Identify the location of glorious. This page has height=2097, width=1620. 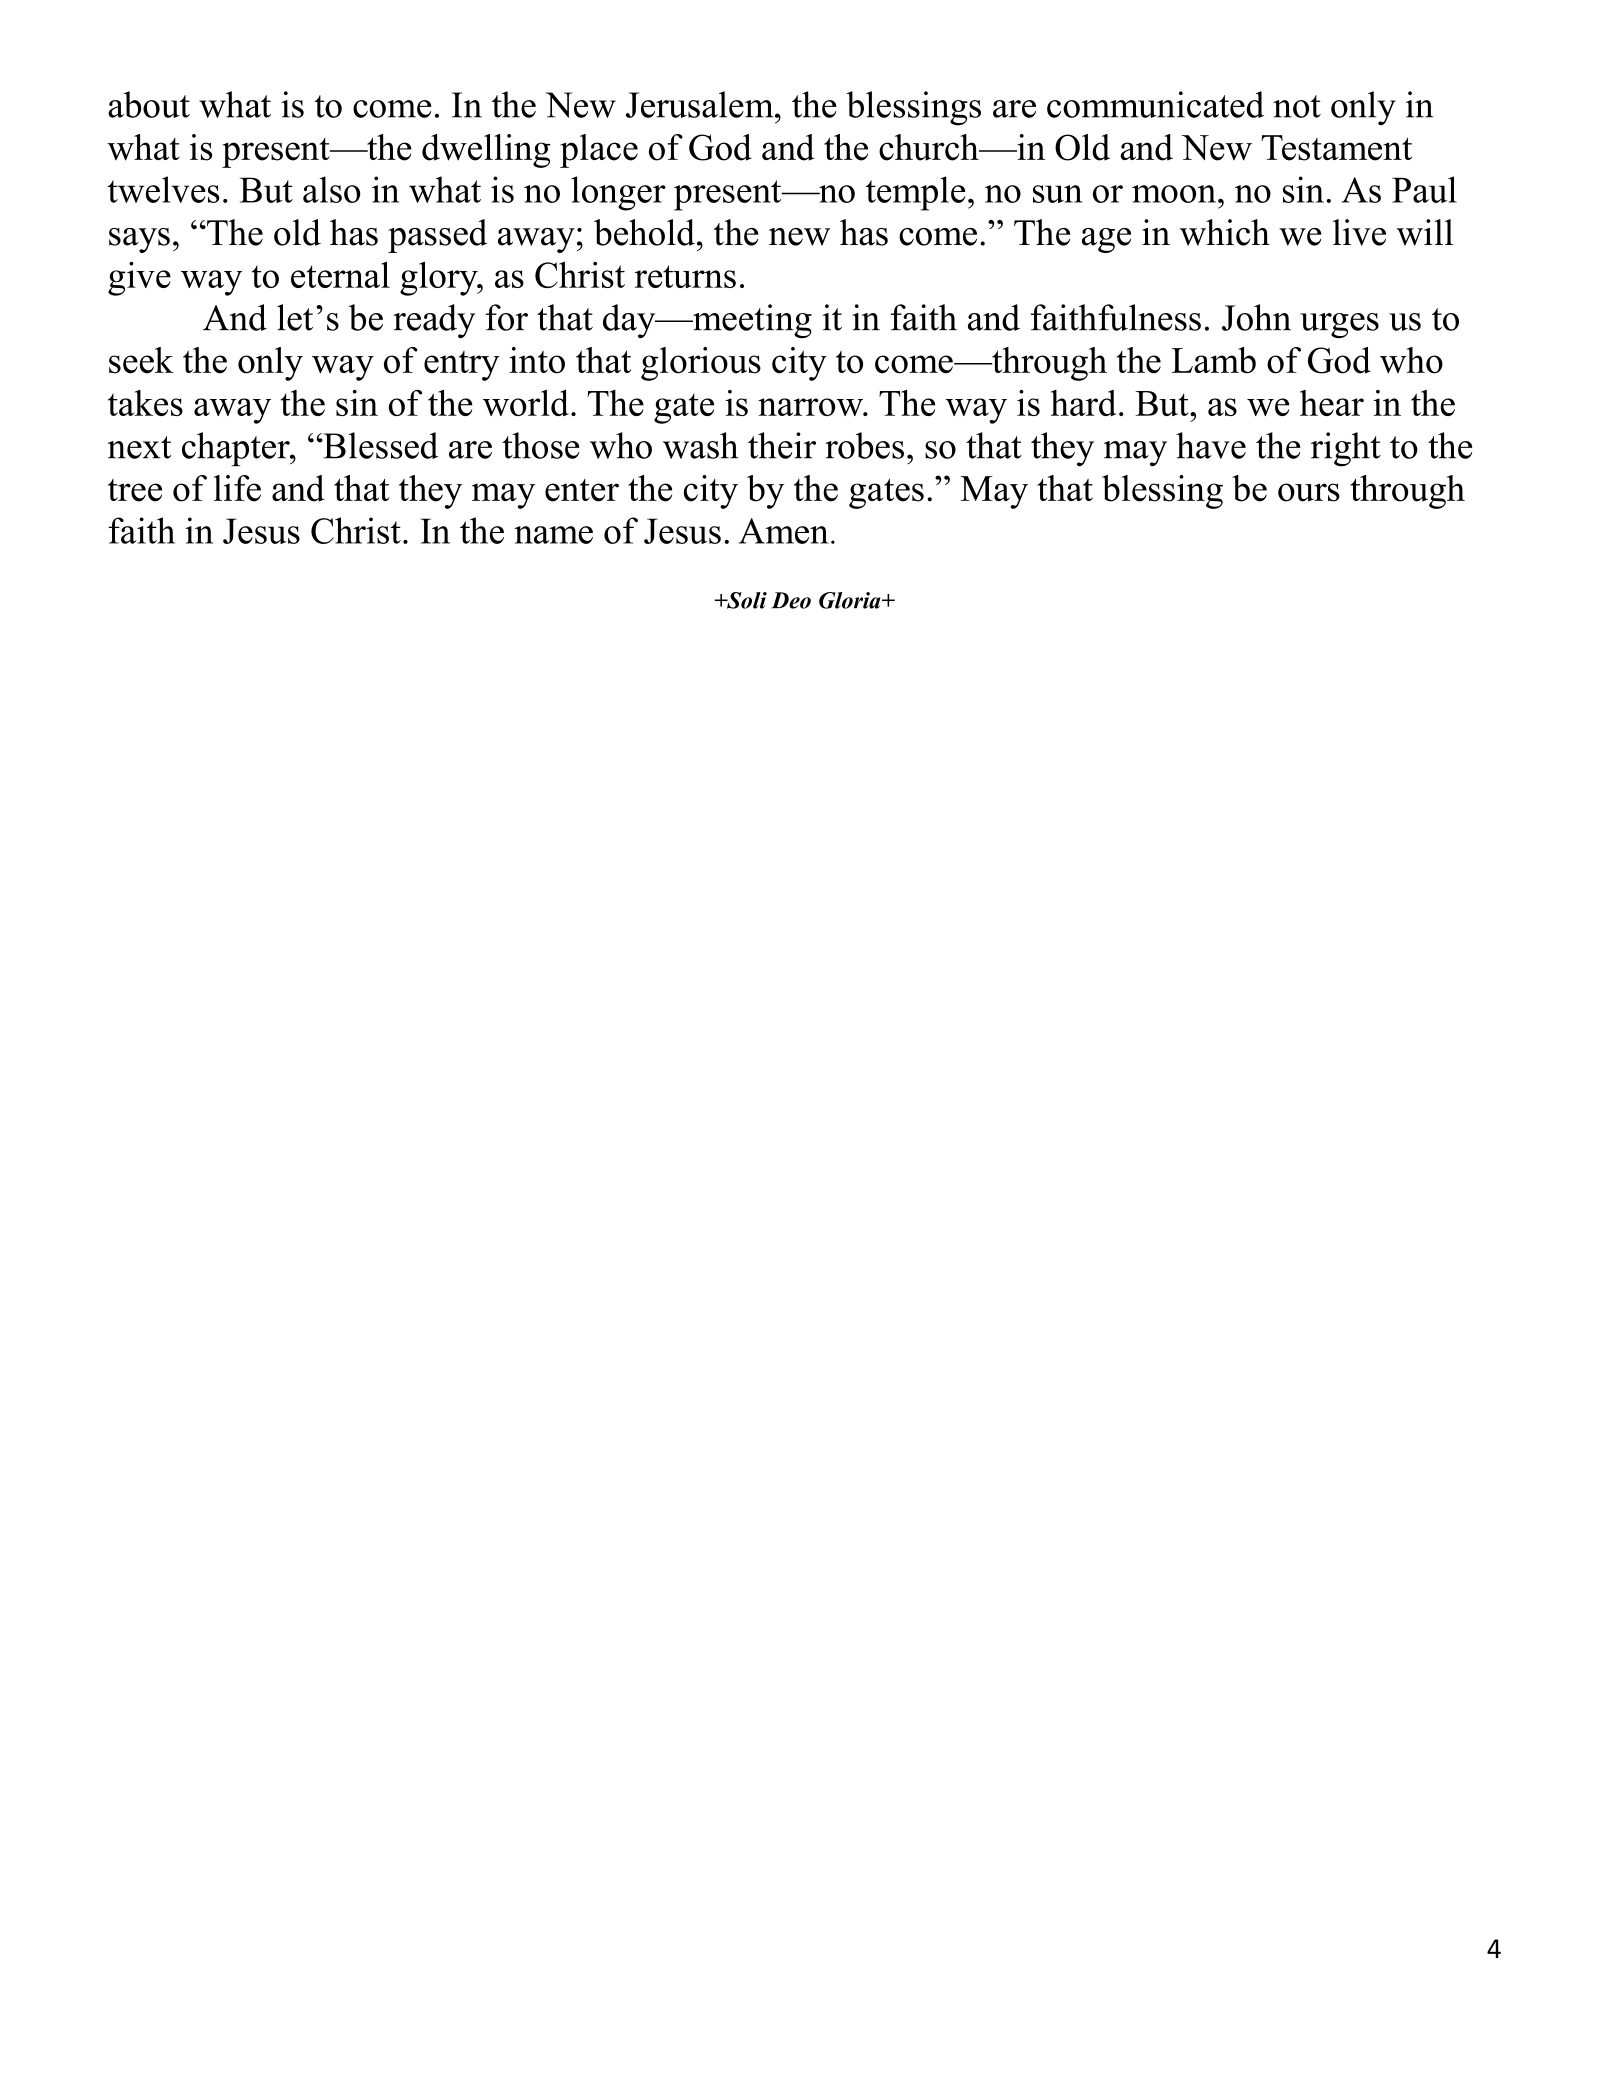
(701, 364).
